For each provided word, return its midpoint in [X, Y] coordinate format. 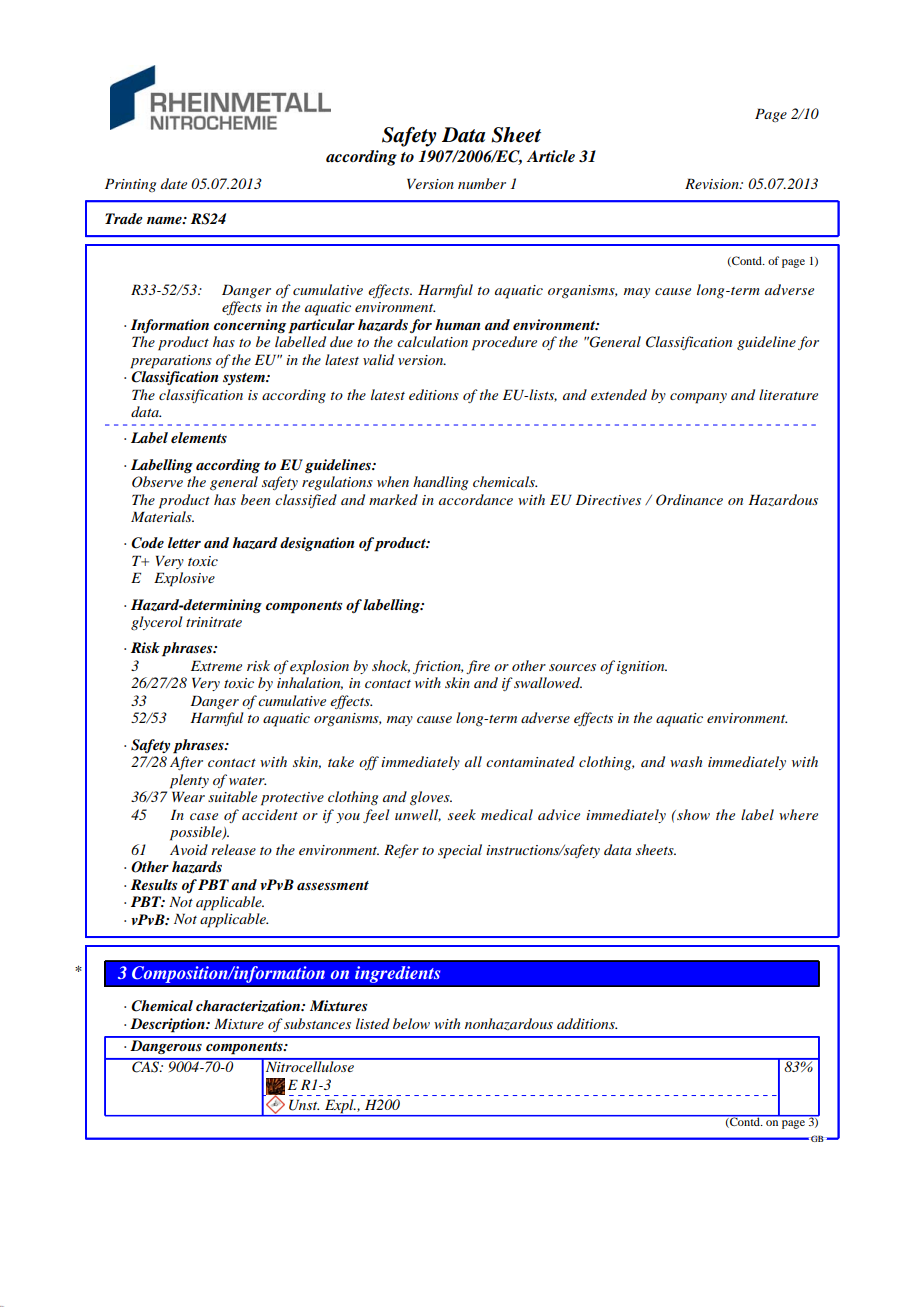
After [186, 763]
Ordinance [689, 500]
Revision [713, 183]
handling [440, 483]
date [174, 183]
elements [199, 437]
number [482, 183]
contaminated [530, 761]
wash [686, 761]
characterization [249, 1006]
